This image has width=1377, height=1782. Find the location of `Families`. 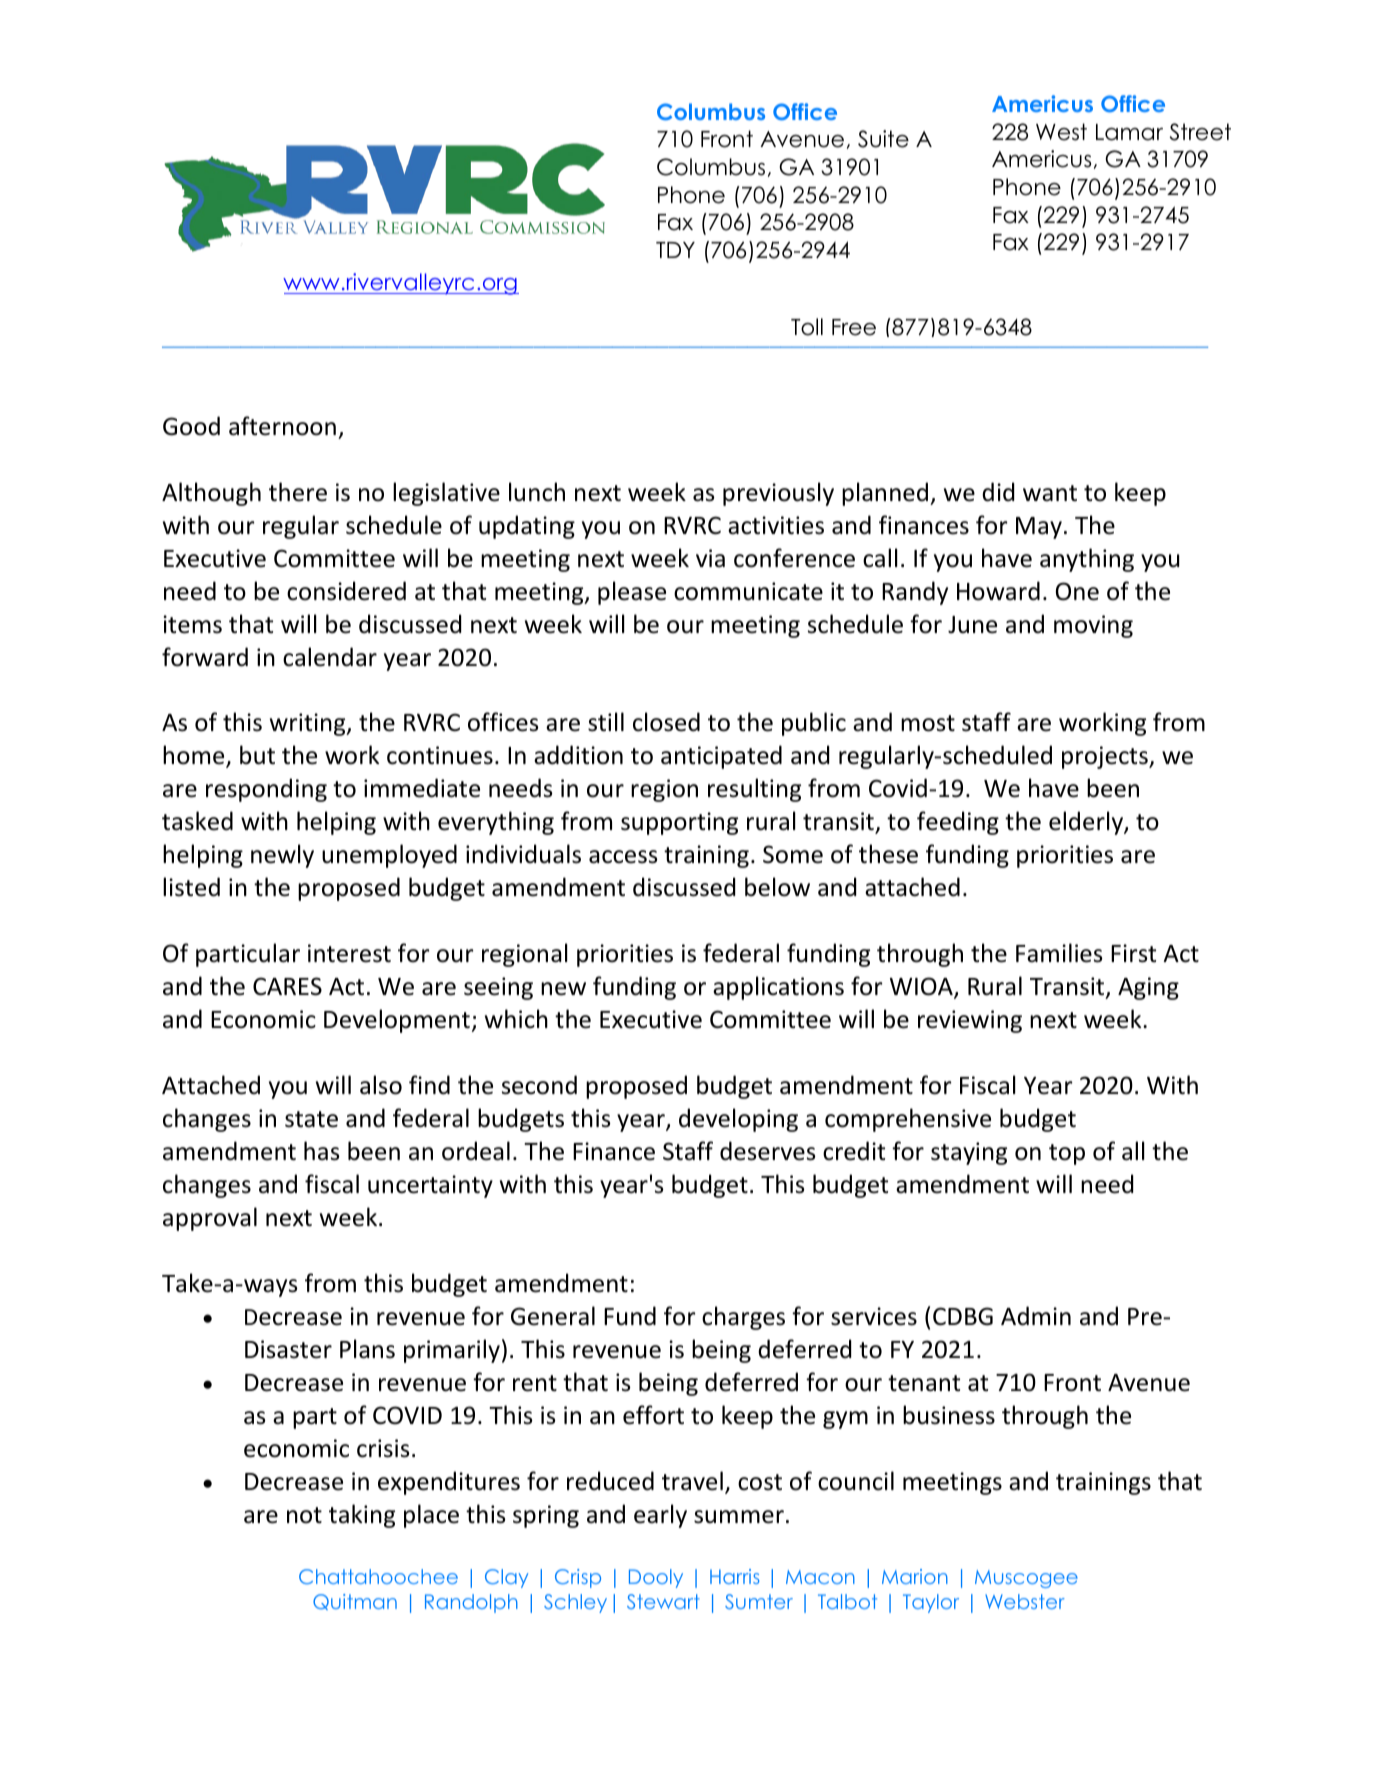

Families is located at coordinates (1059, 953).
